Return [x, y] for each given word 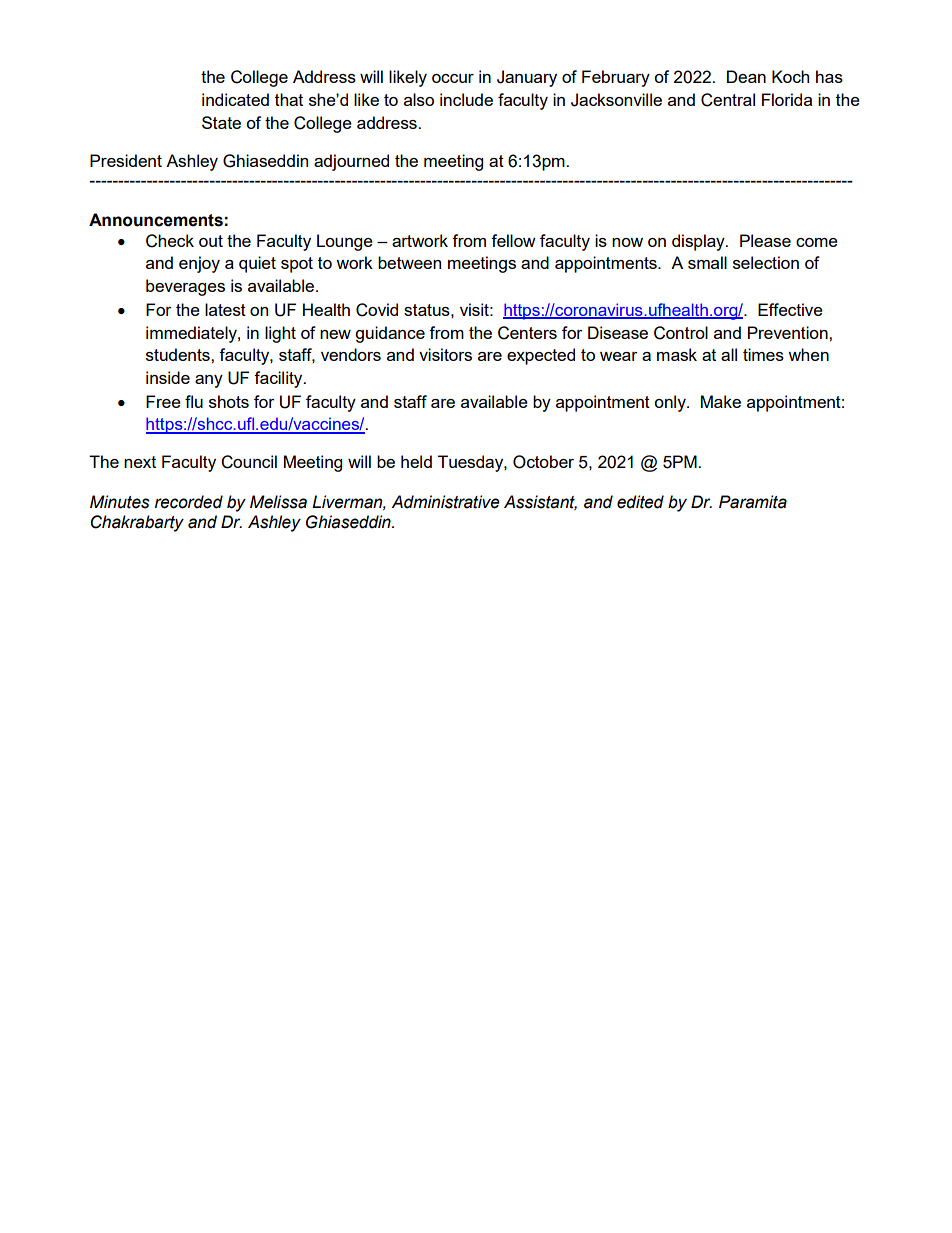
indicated [235, 99]
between [409, 262]
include [466, 99]
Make [721, 401]
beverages [185, 287]
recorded [189, 502]
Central [728, 100]
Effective [790, 309]
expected [541, 356]
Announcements [156, 220]
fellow [513, 240]
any [209, 381]
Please [765, 240]
